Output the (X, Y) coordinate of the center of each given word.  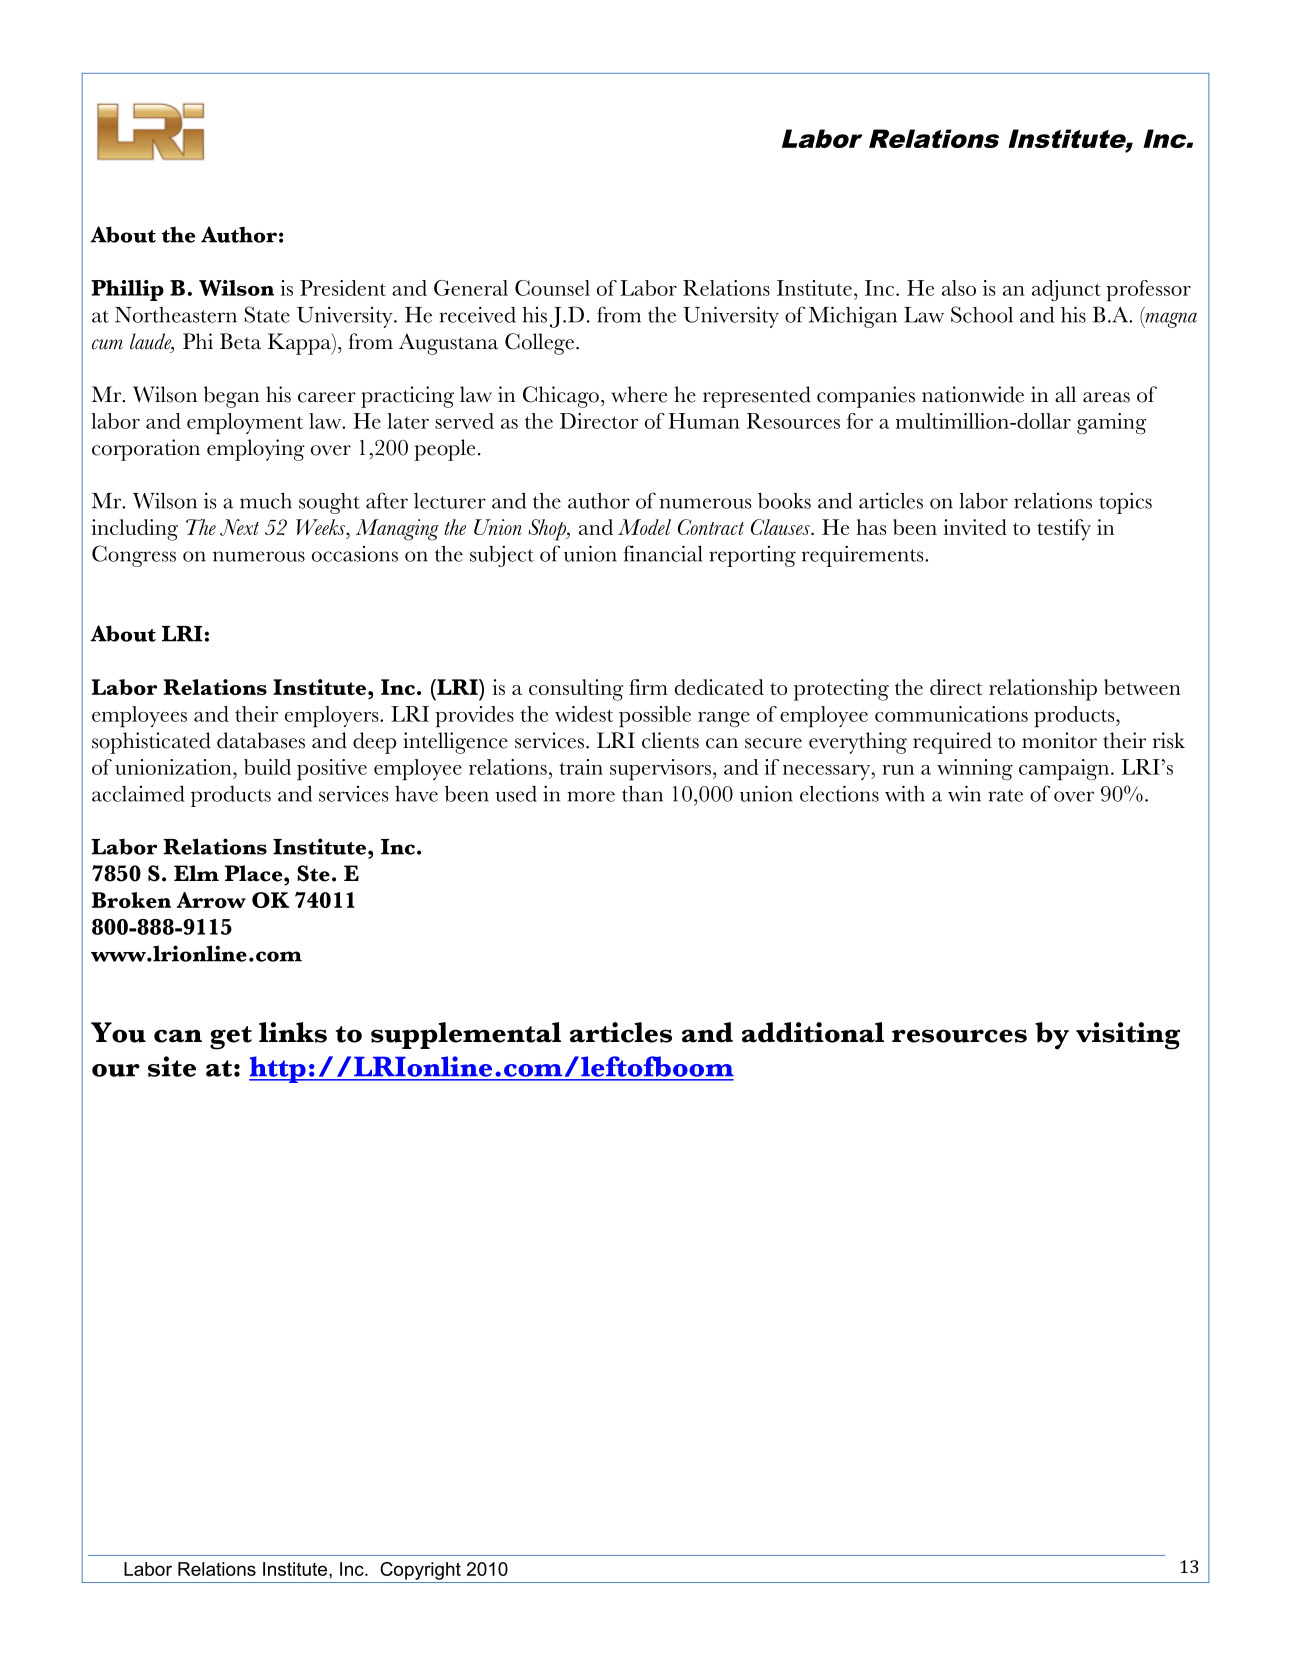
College (539, 344)
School (982, 314)
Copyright (420, 1571)
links (293, 1032)
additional (813, 1032)
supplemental (466, 1035)
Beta (240, 341)
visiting (1128, 1036)
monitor (1059, 740)
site (172, 1066)
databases (261, 740)
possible (655, 717)
